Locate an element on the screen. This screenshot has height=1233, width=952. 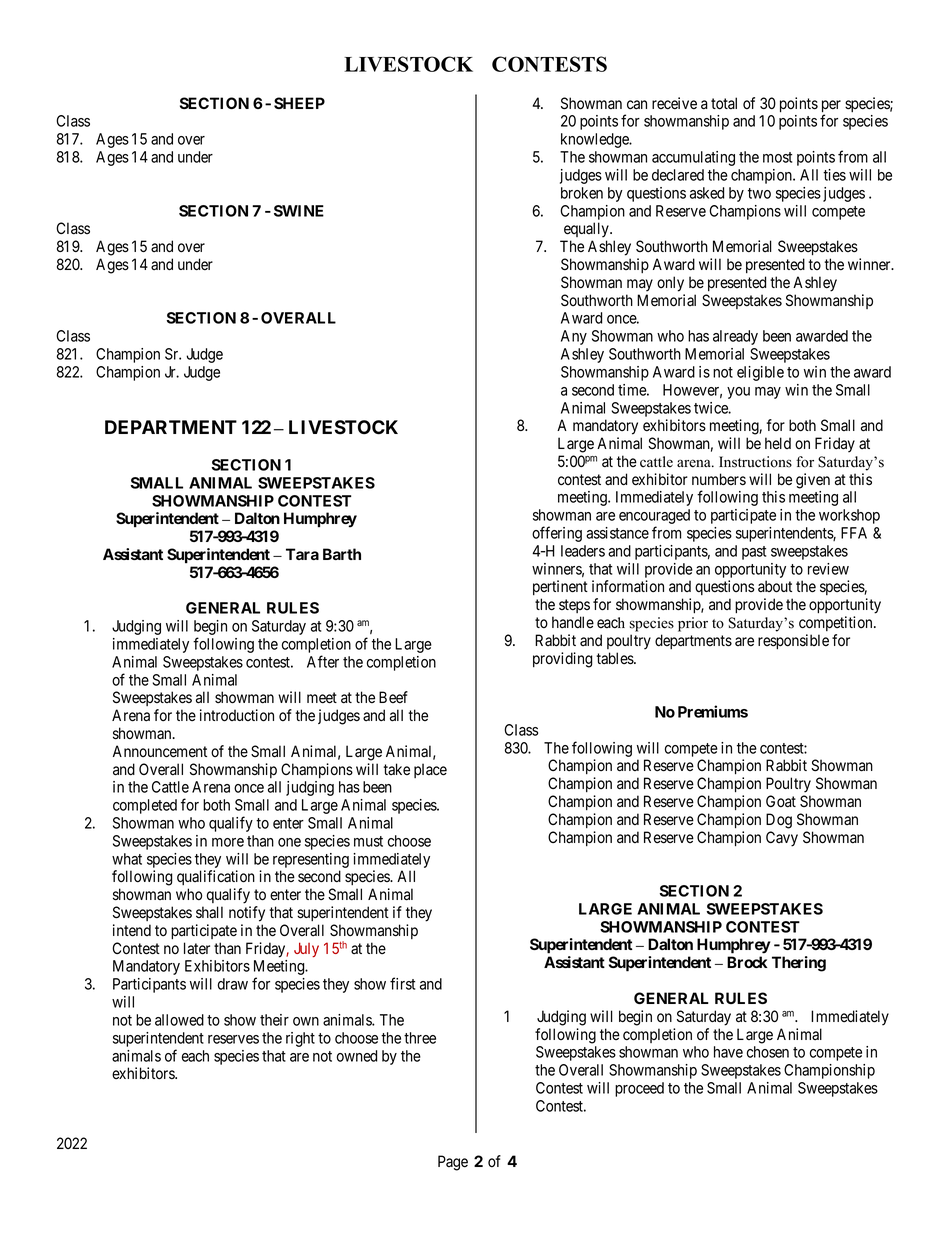
Instructions is located at coordinates (755, 462).
